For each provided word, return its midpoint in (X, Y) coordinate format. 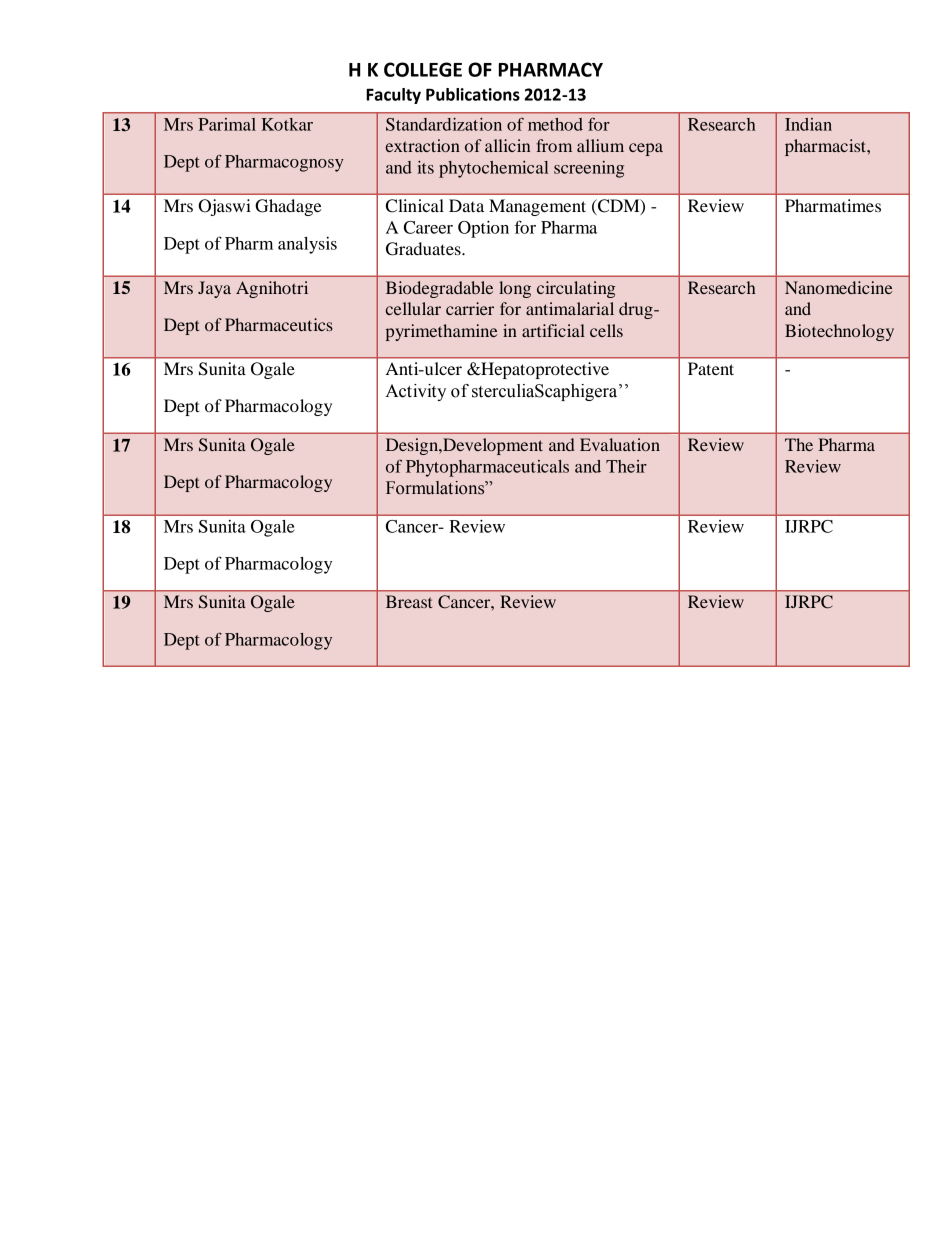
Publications (473, 94)
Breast (409, 601)
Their (626, 466)
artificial (553, 330)
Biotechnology (839, 332)
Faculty (393, 96)
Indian (808, 124)
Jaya (214, 289)
